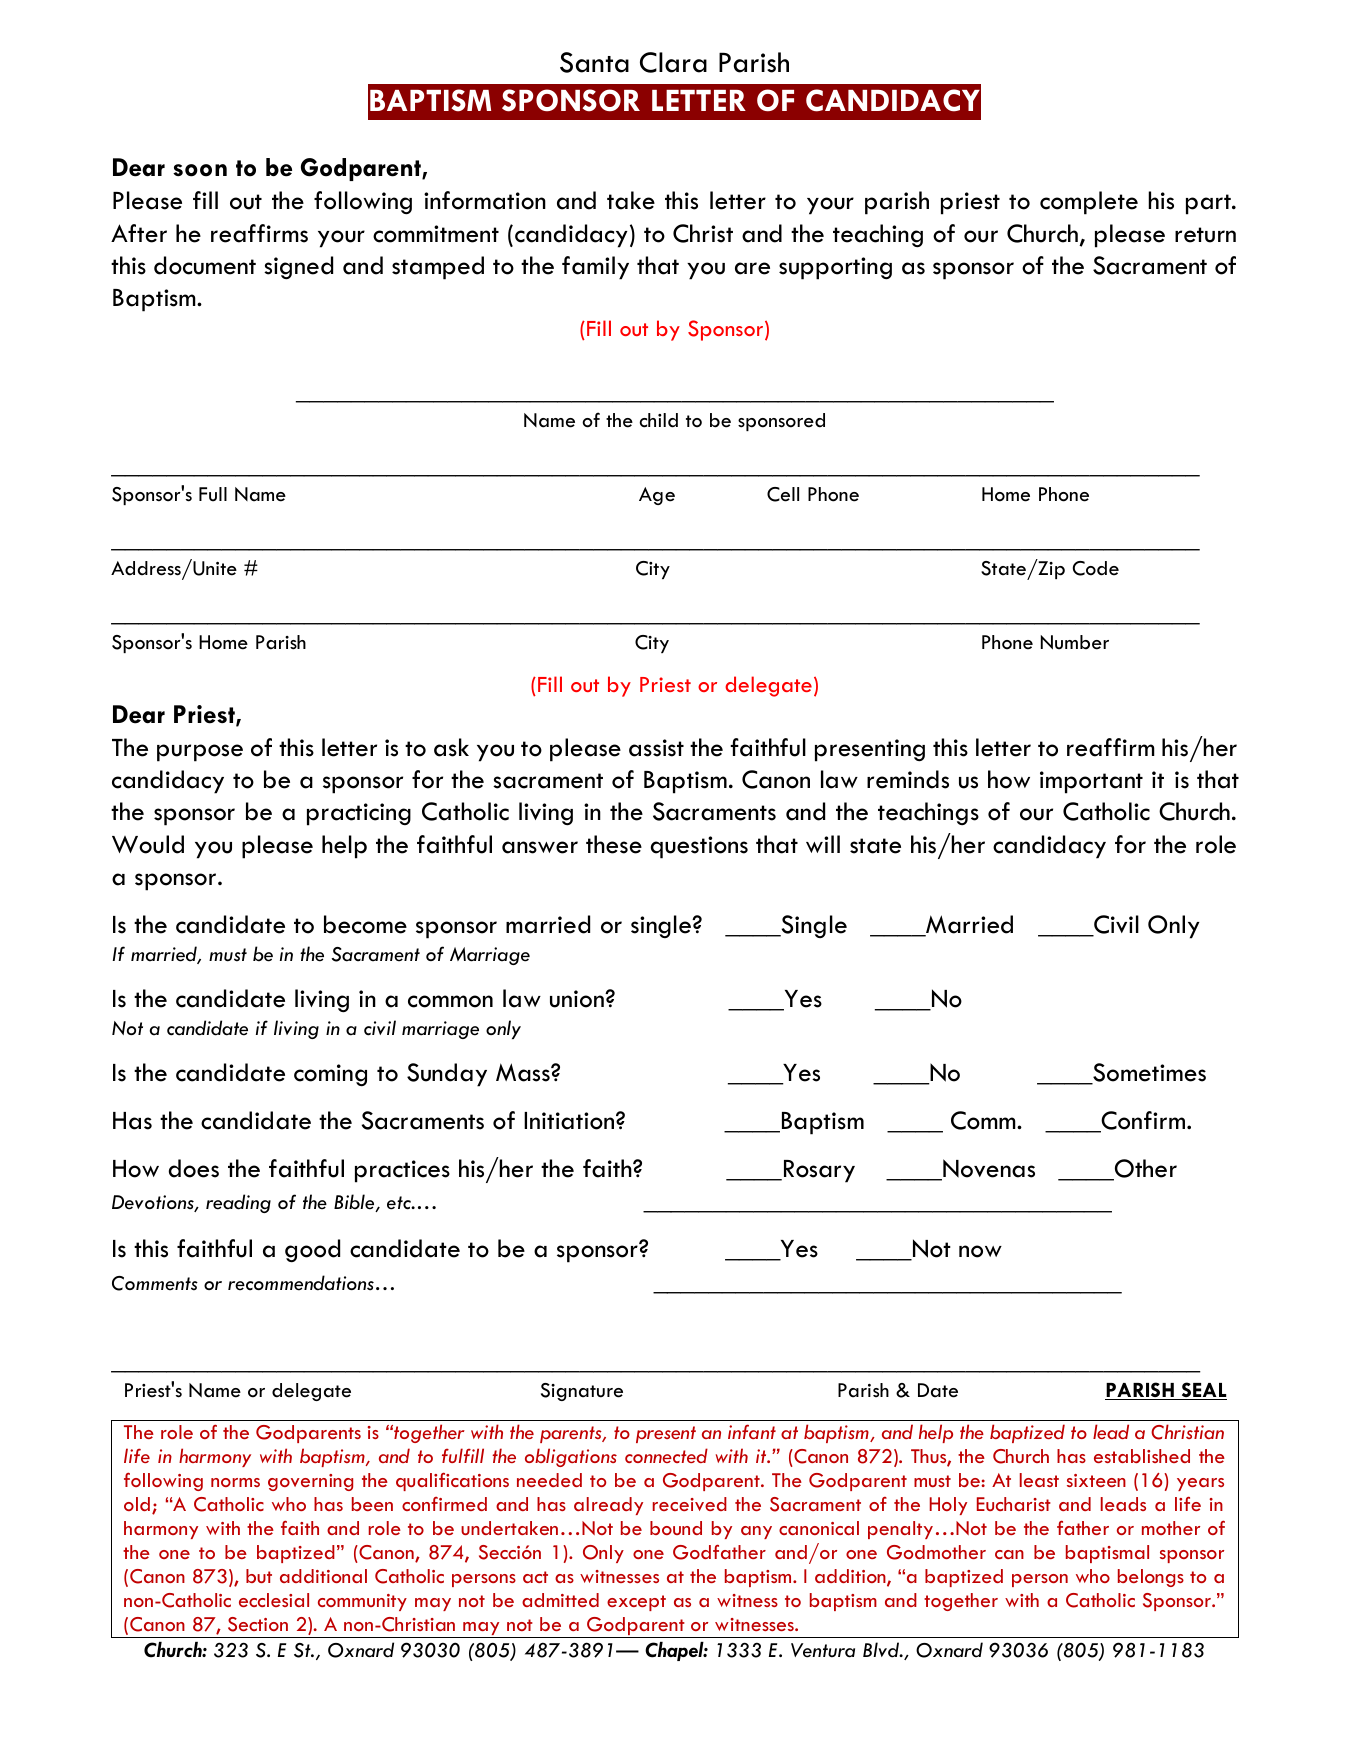 Image resolution: width=1349 pixels, height=1746 pixels. I want to click on important, so click(1091, 782).
